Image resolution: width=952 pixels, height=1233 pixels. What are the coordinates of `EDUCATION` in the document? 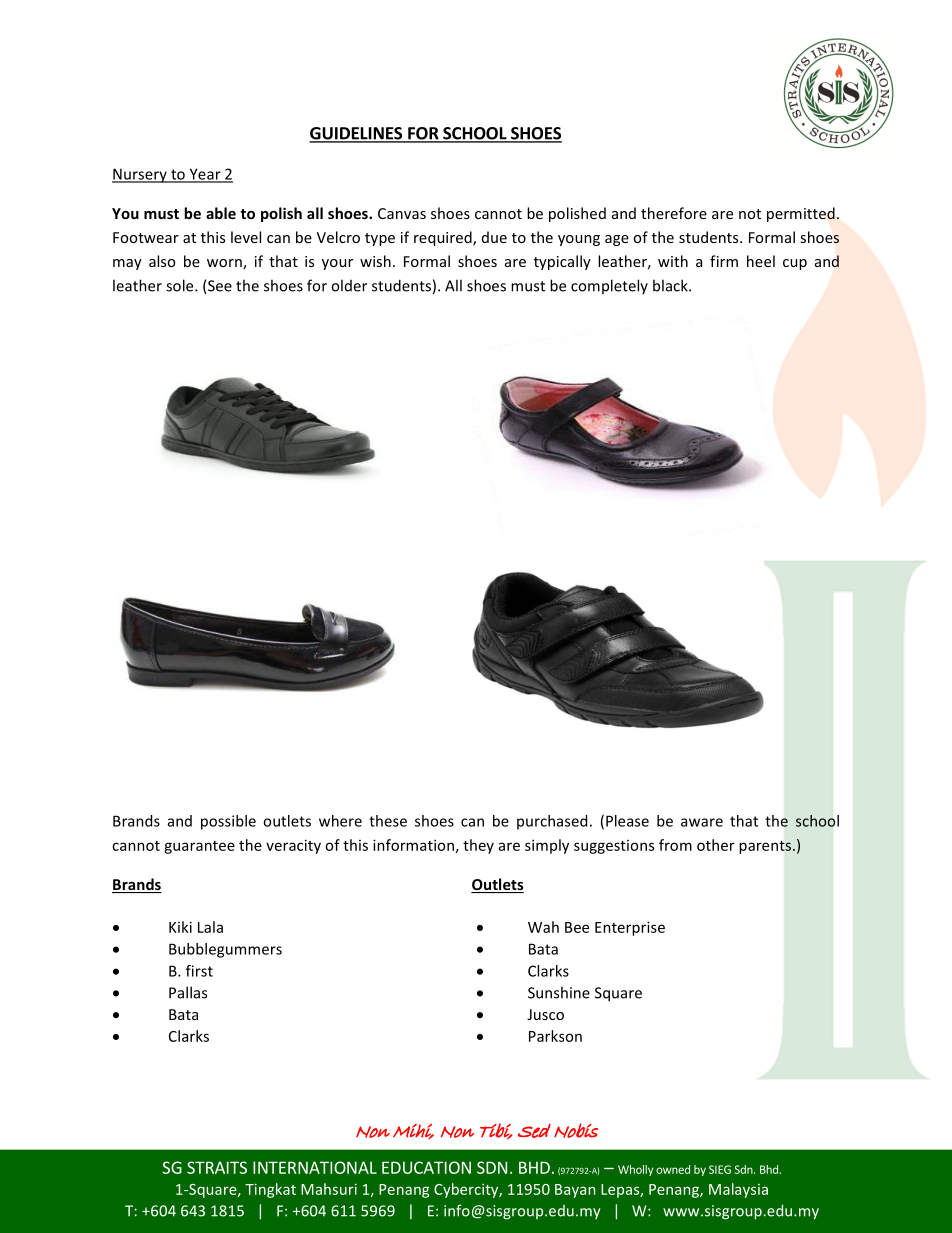 It's located at (426, 1167).
